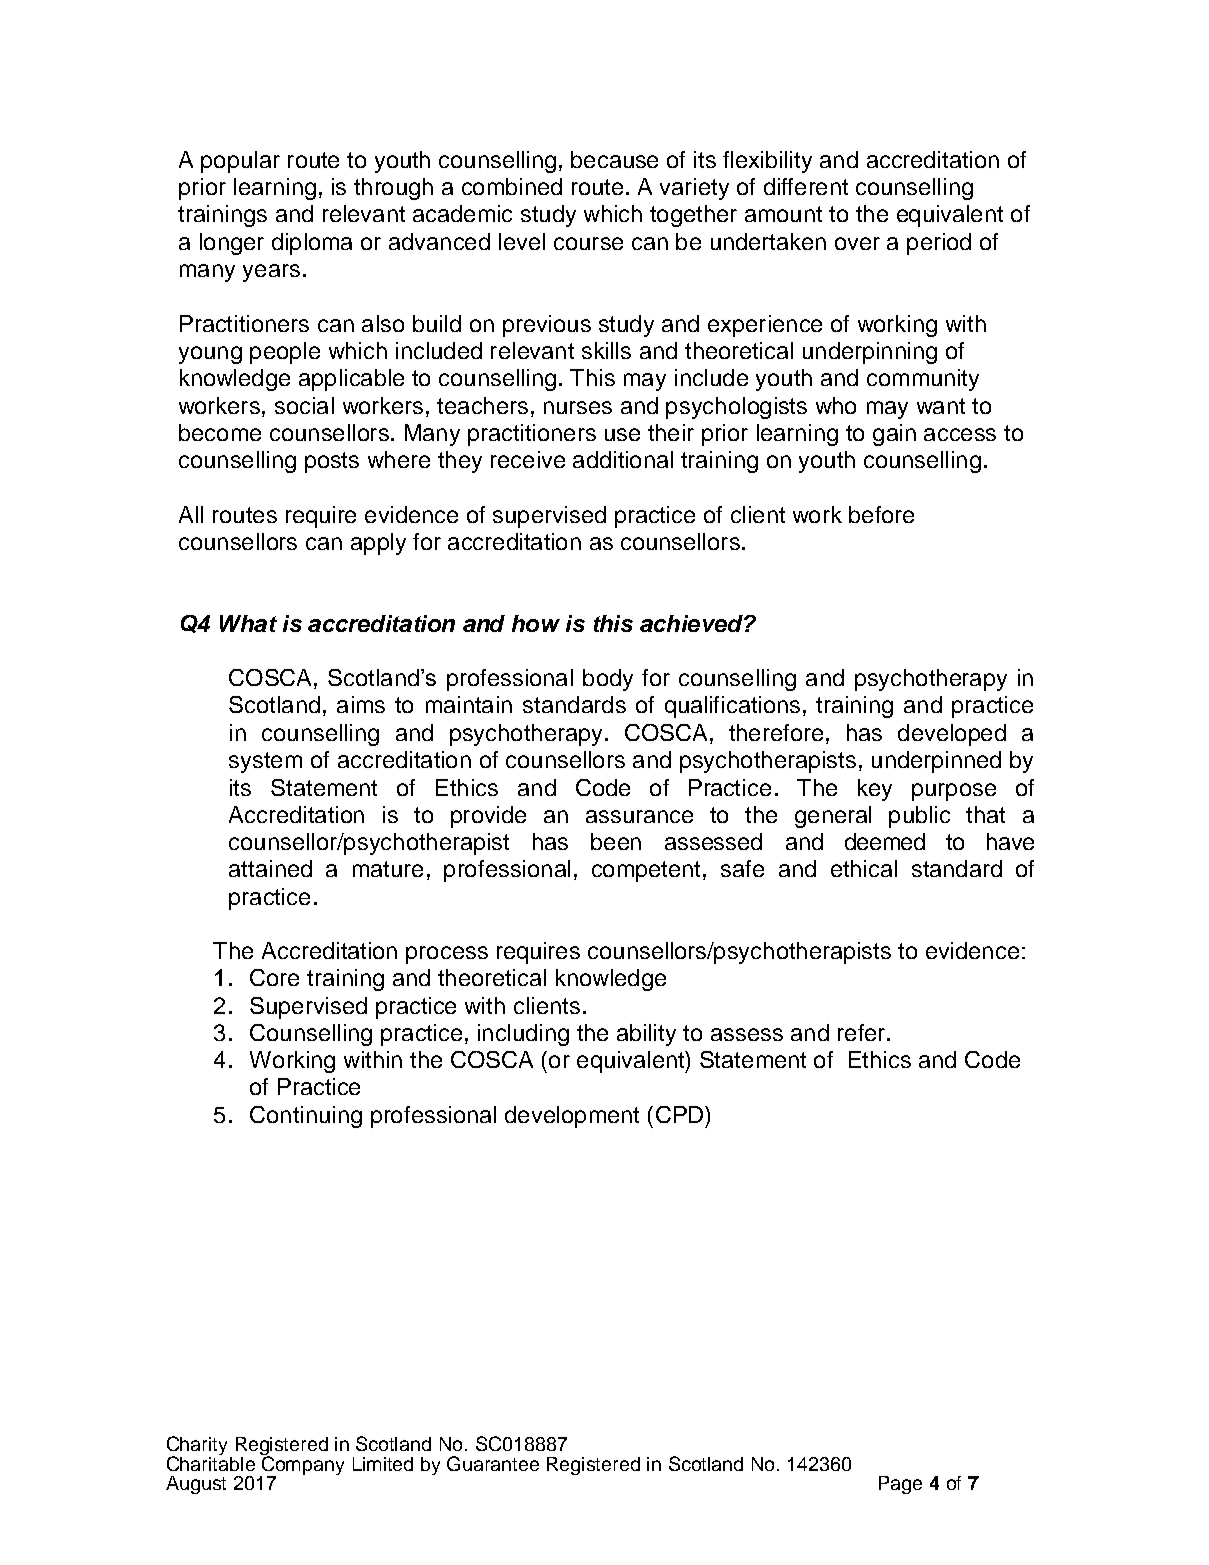 Image resolution: width=1209 pixels, height=1565 pixels. I want to click on period, so click(939, 244).
